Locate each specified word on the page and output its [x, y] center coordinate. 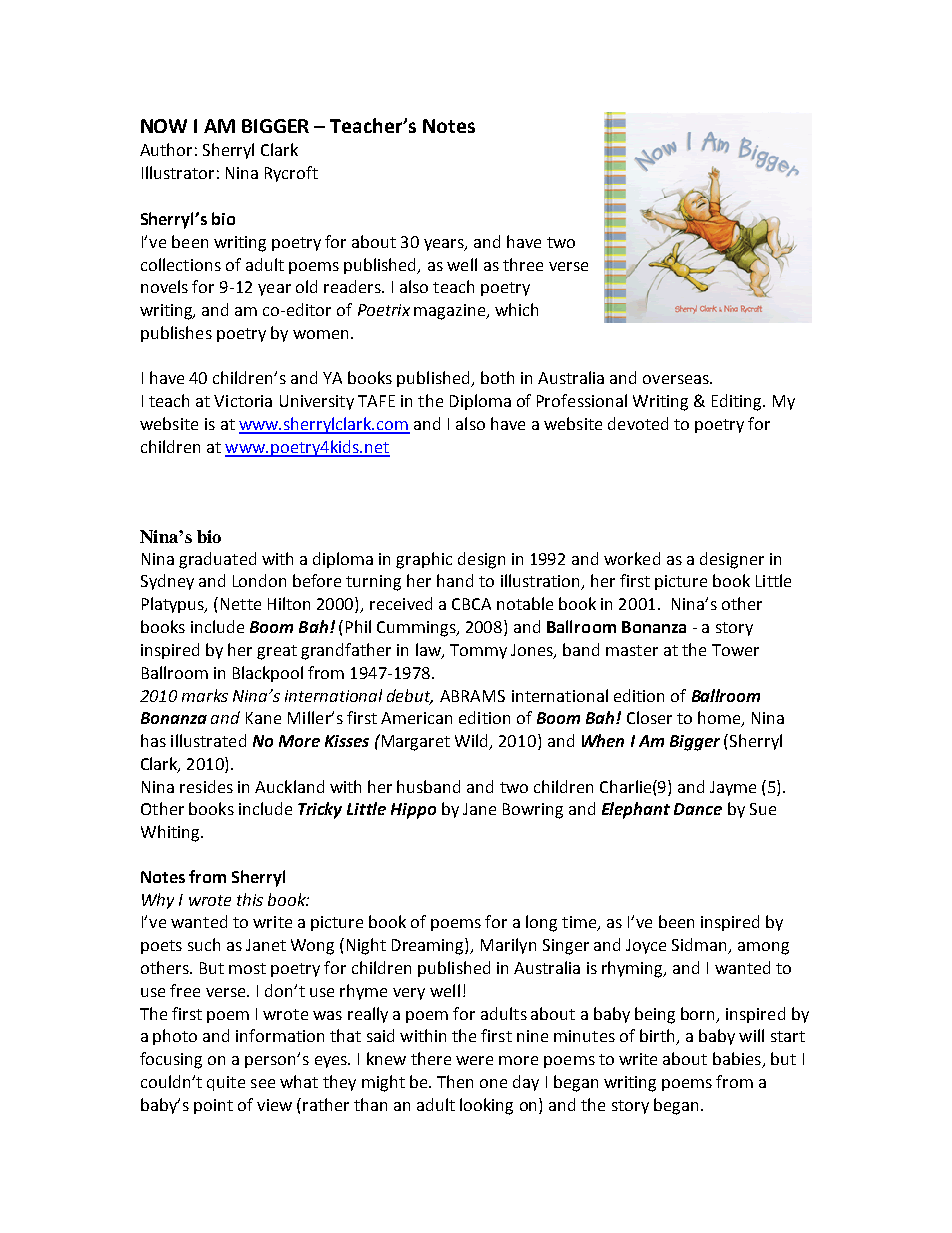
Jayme [733, 788]
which [516, 309]
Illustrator [178, 172]
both [497, 377]
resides [206, 786]
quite [226, 1083]
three [523, 264]
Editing [738, 402]
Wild [473, 742]
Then [455, 1081]
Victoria [243, 401]
